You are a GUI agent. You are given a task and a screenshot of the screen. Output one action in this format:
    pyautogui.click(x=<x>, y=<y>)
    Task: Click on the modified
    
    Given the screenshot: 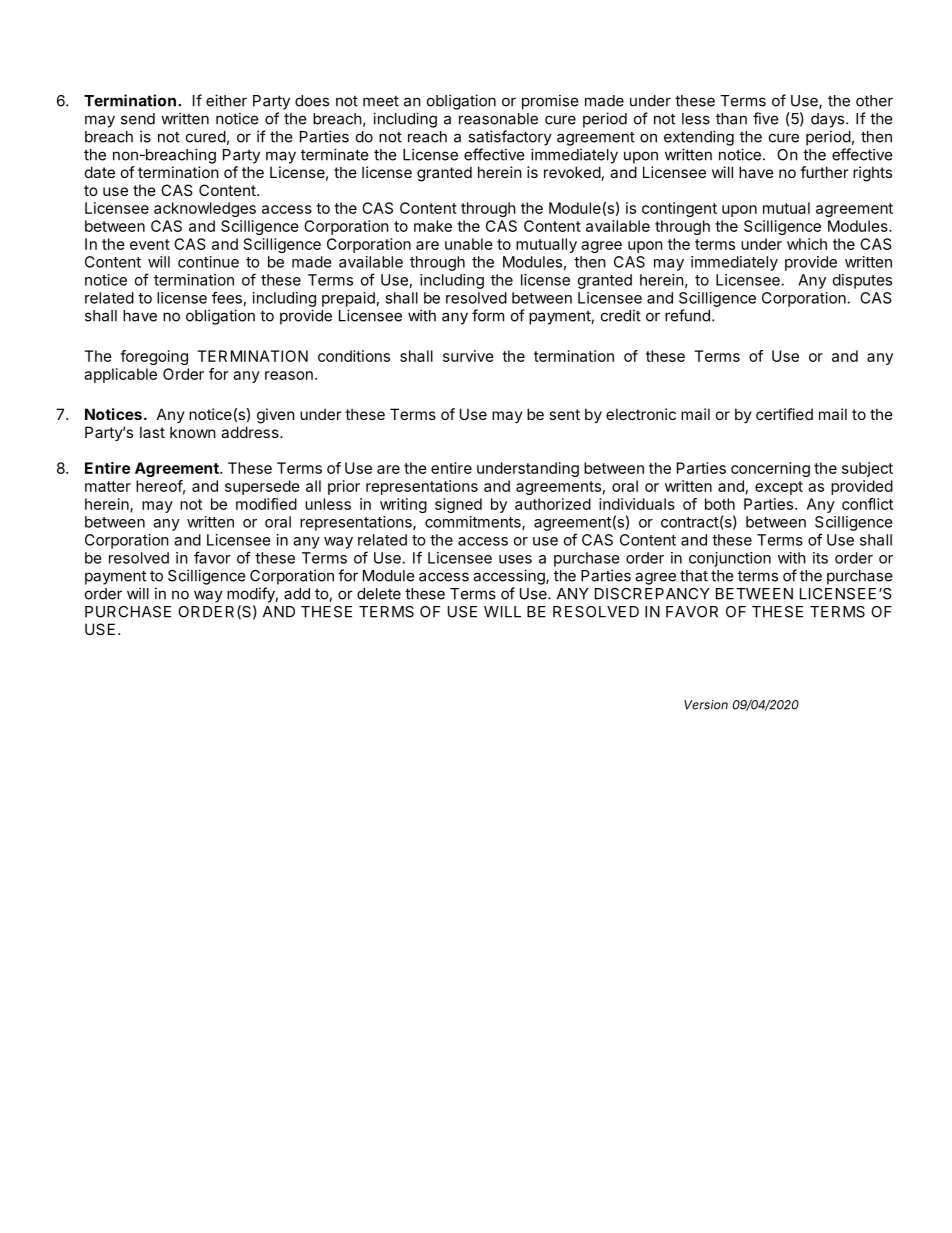 What is the action you would take?
    pyautogui.click(x=266, y=504)
